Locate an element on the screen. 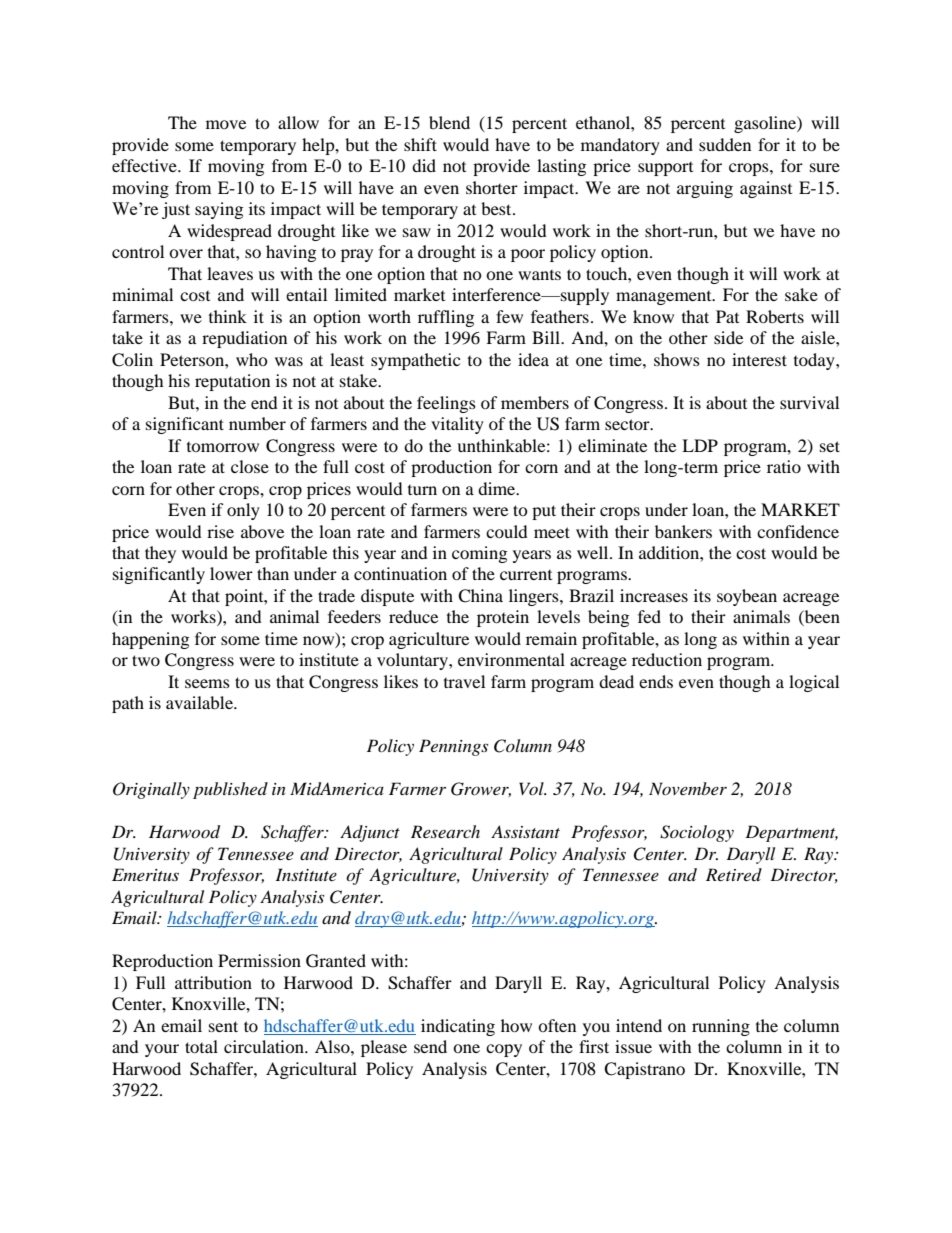  sudden is located at coordinates (725, 144).
